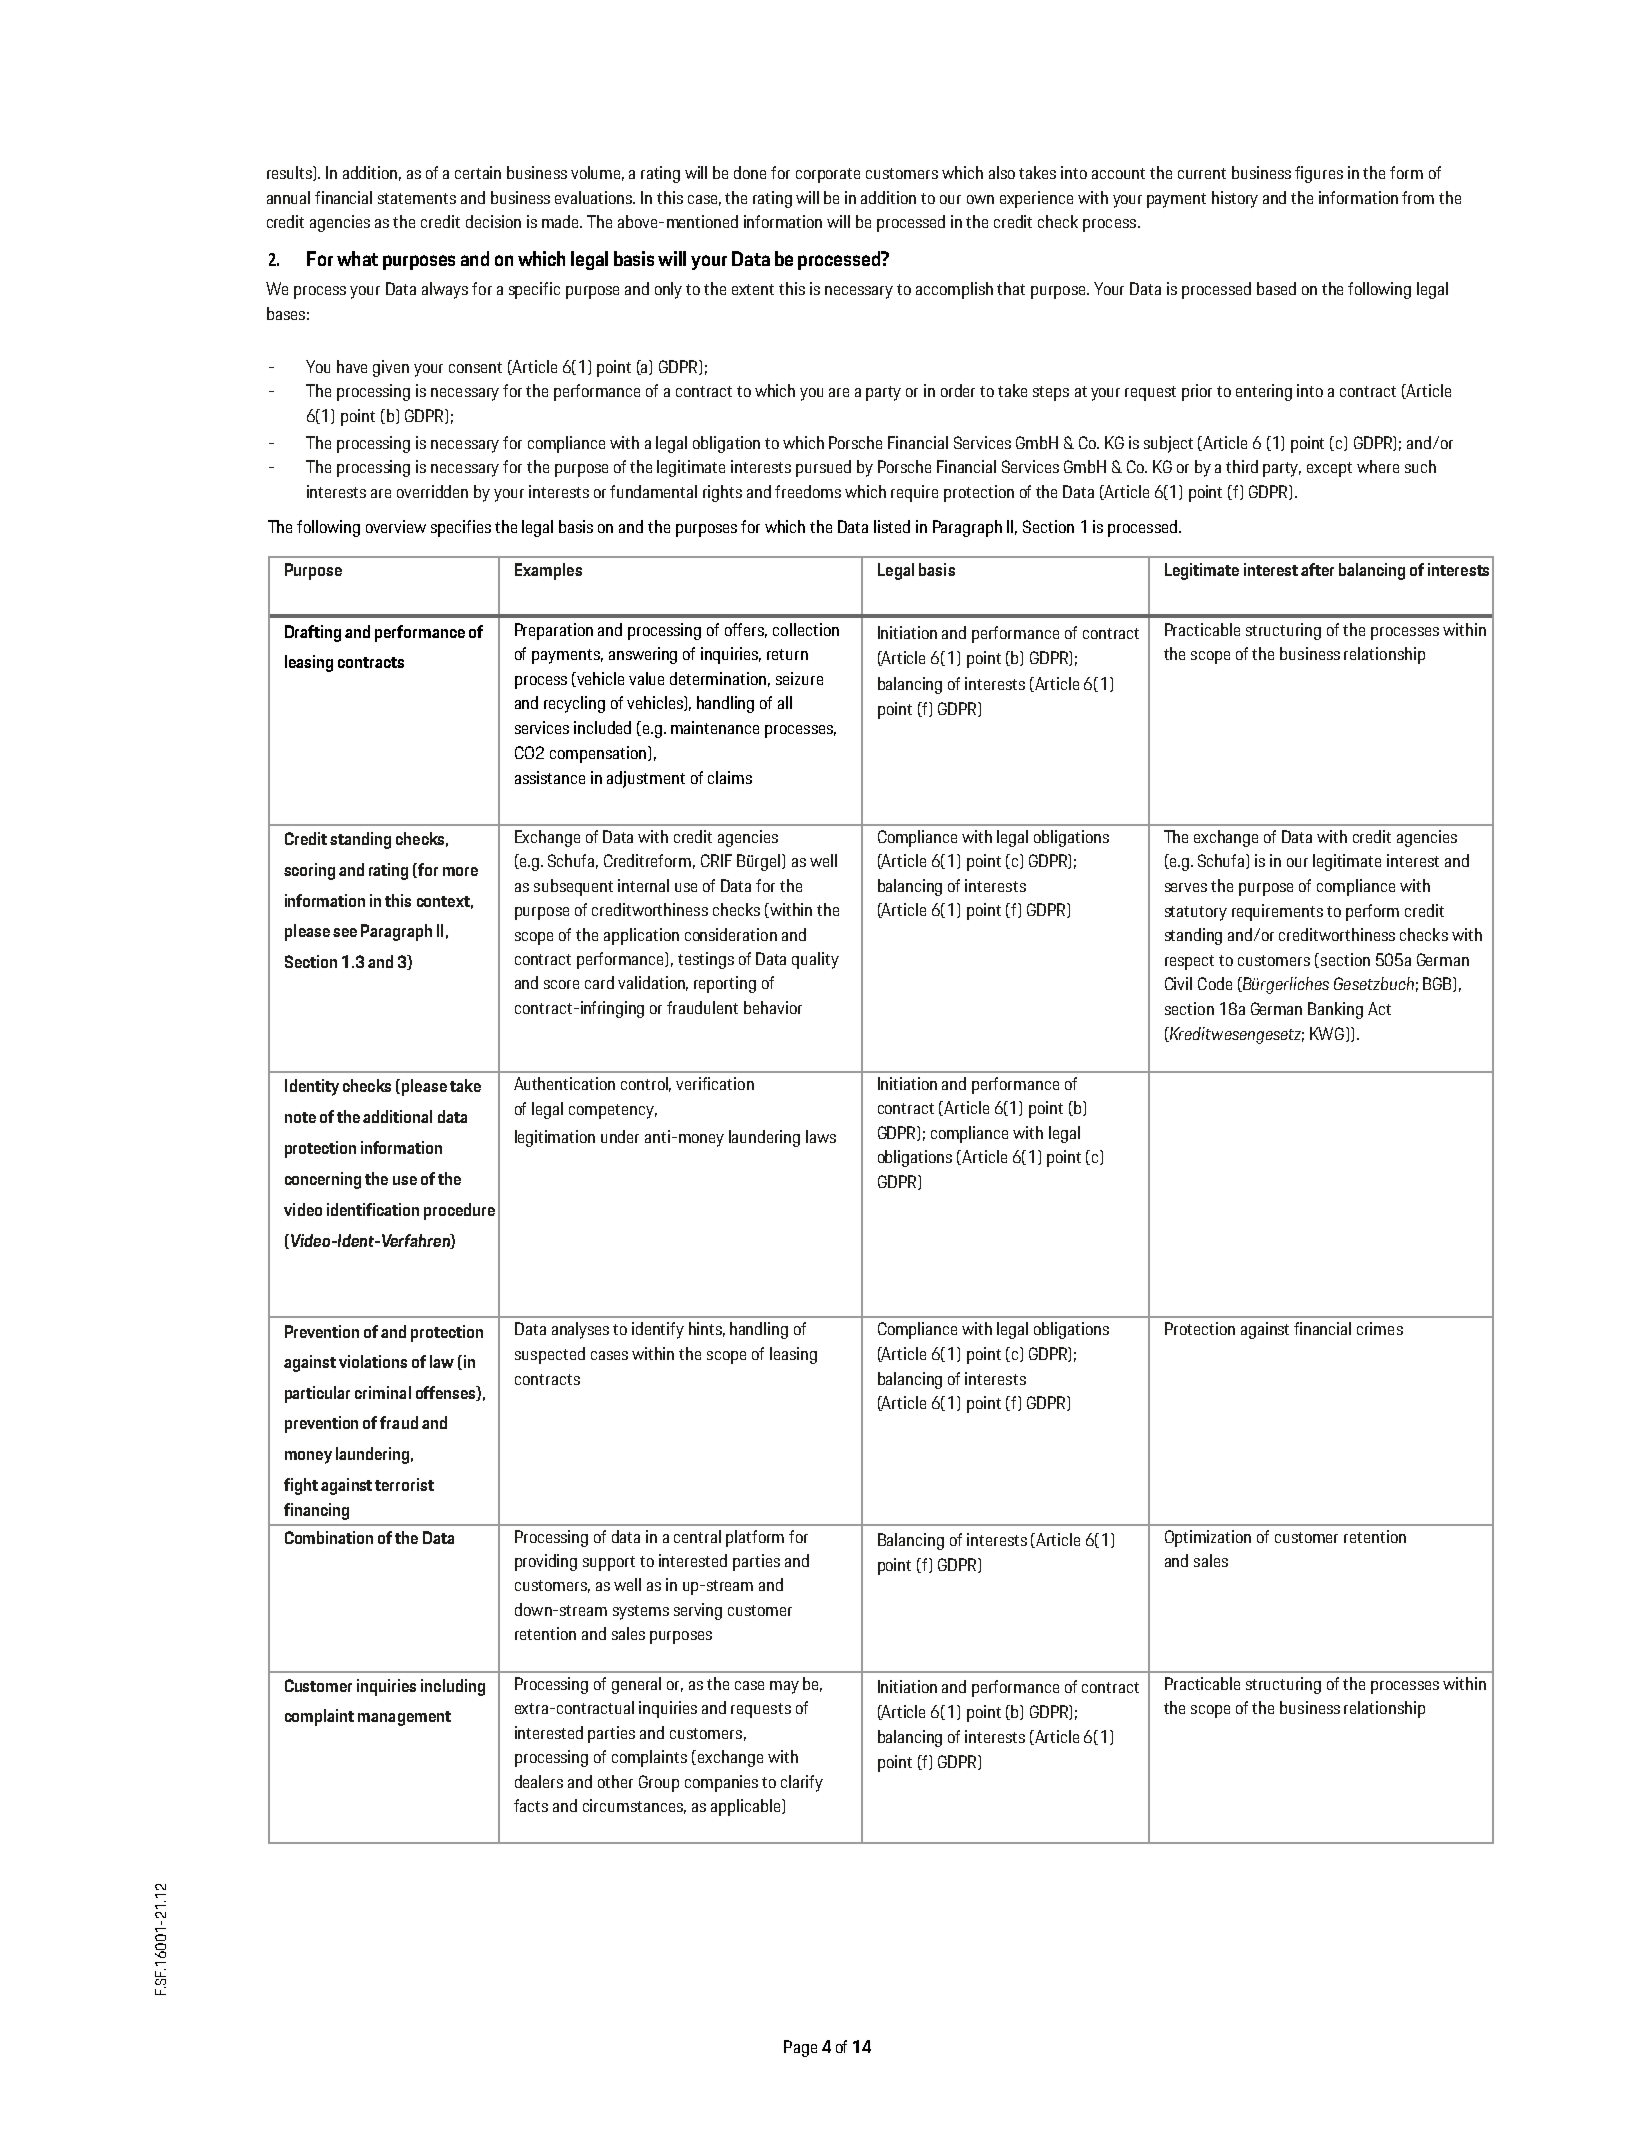 The width and height of the screenshot is (1651, 2137). I want to click on Banking, so click(1335, 1010).
